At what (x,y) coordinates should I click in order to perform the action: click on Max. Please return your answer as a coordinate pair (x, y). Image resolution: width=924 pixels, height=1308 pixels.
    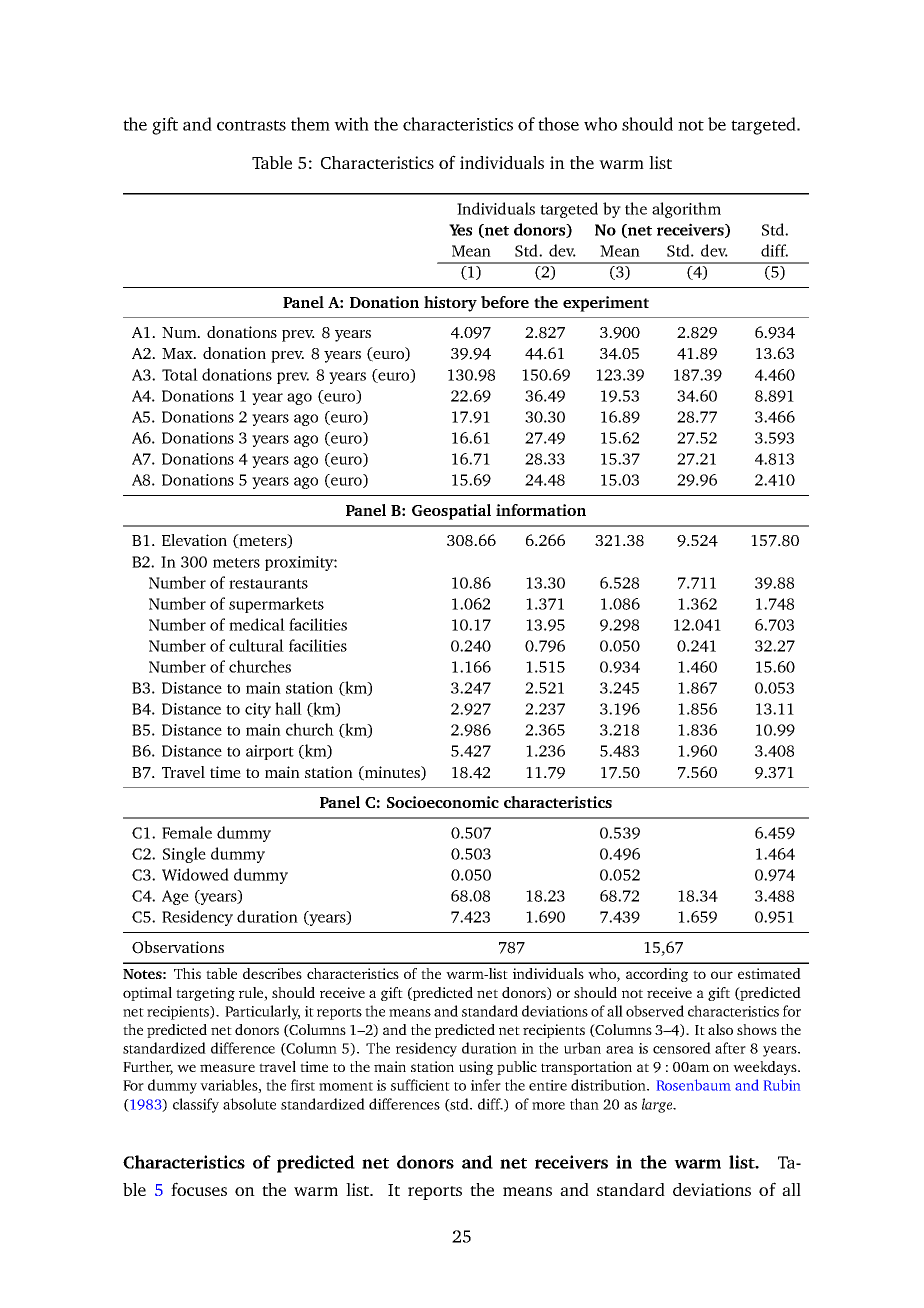
    Looking at the image, I should click on (178, 353).
